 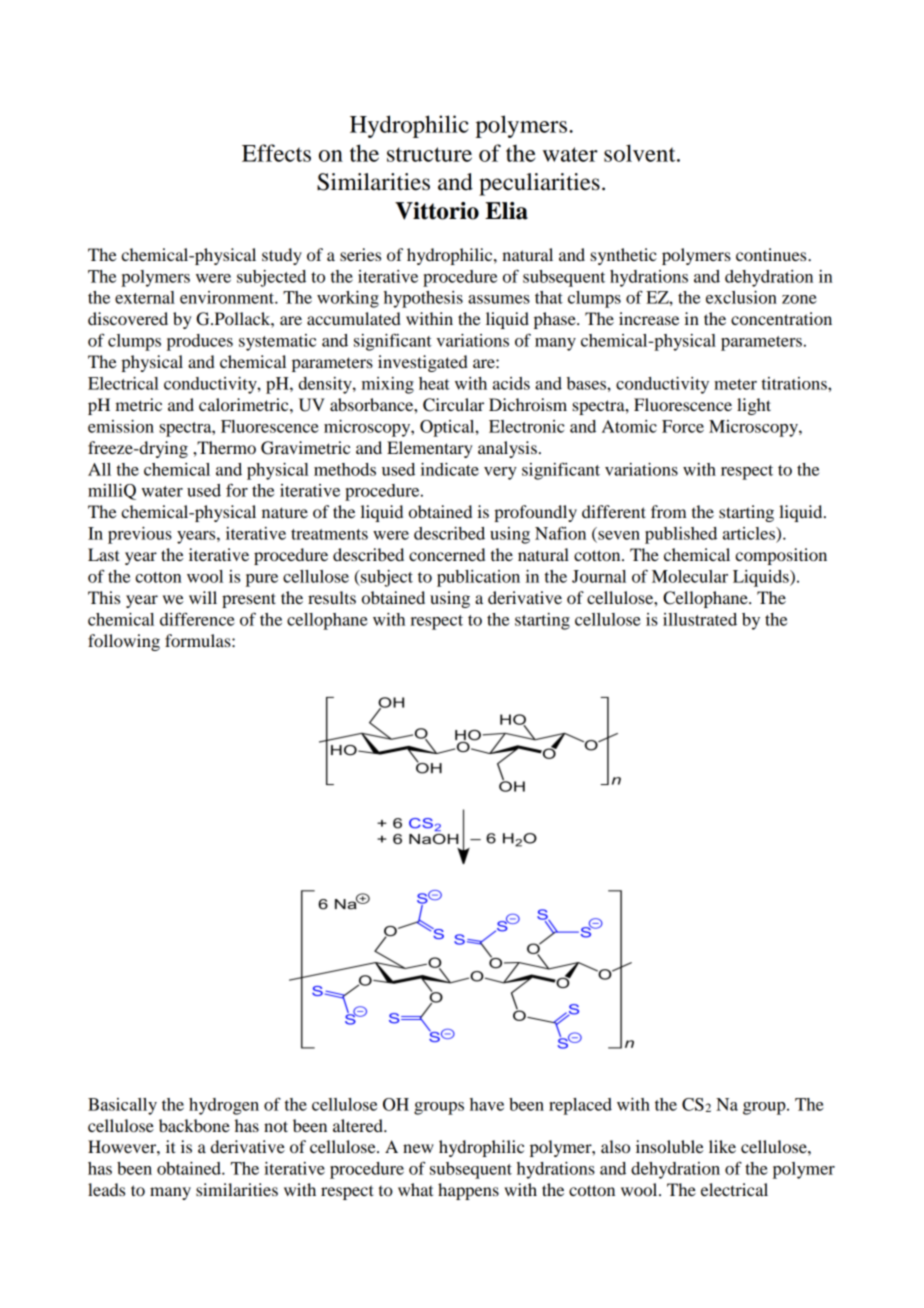 I want to click on difference, so click(x=197, y=619).
